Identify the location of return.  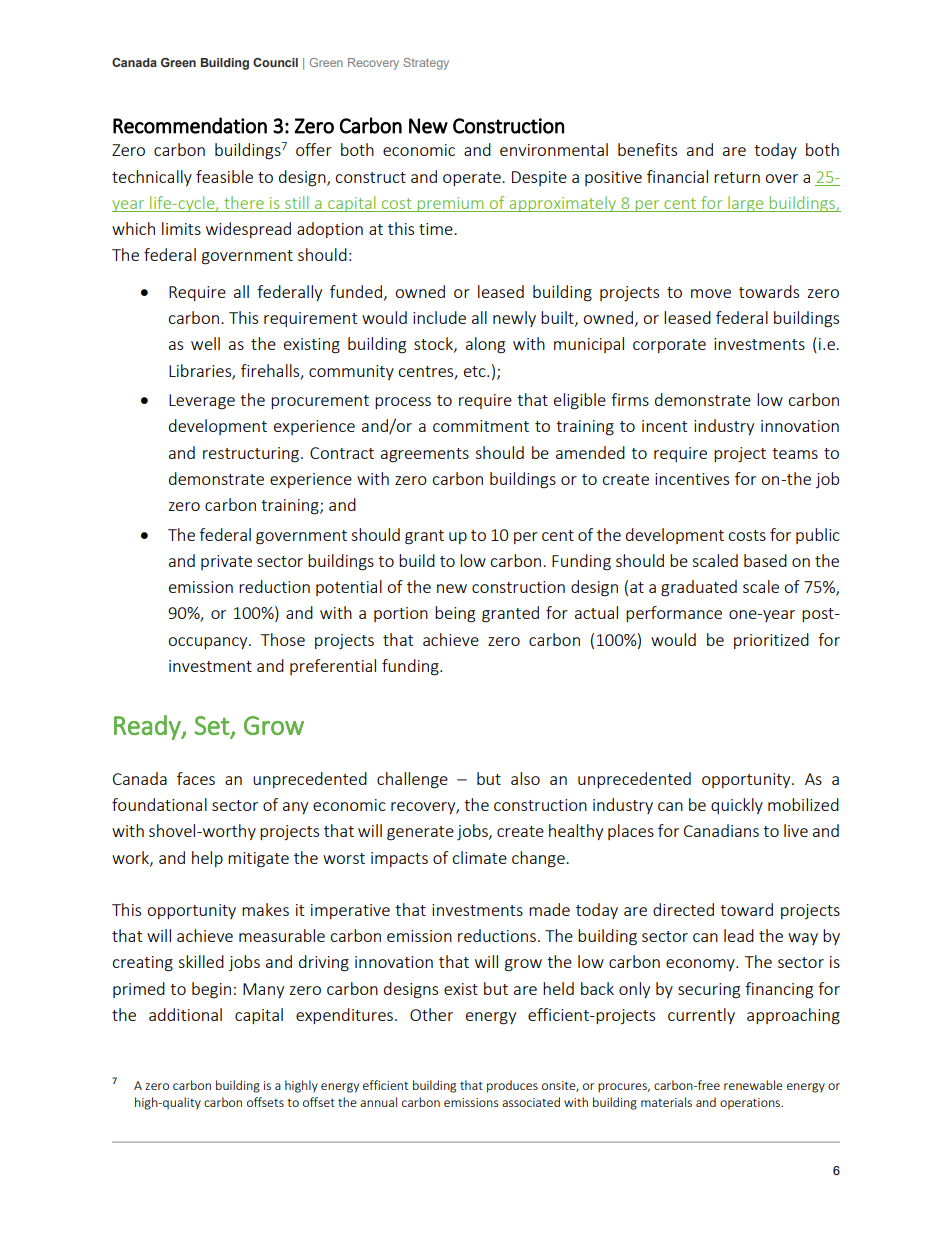
(737, 177).
